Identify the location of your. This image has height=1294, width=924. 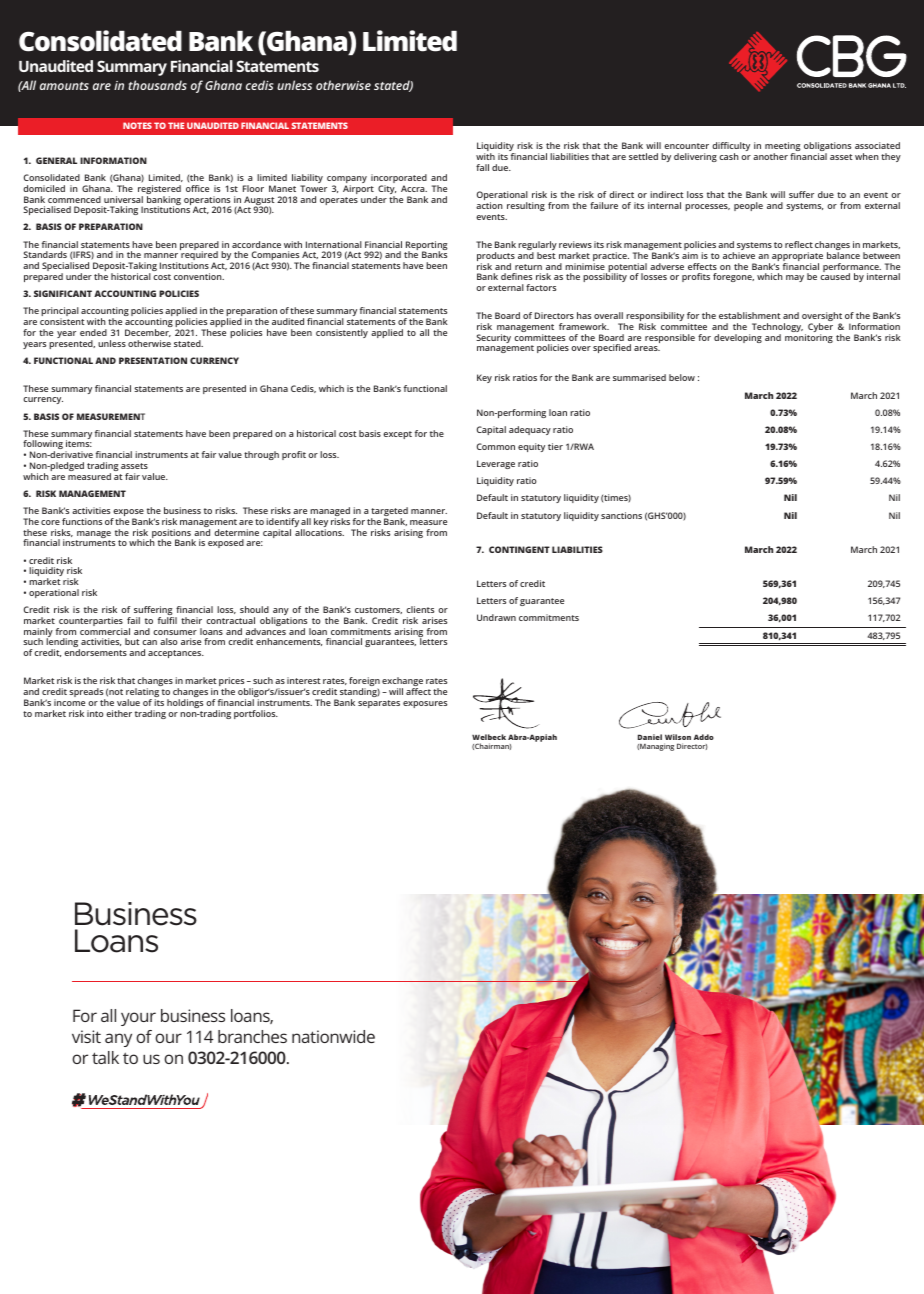
(138, 1019).
